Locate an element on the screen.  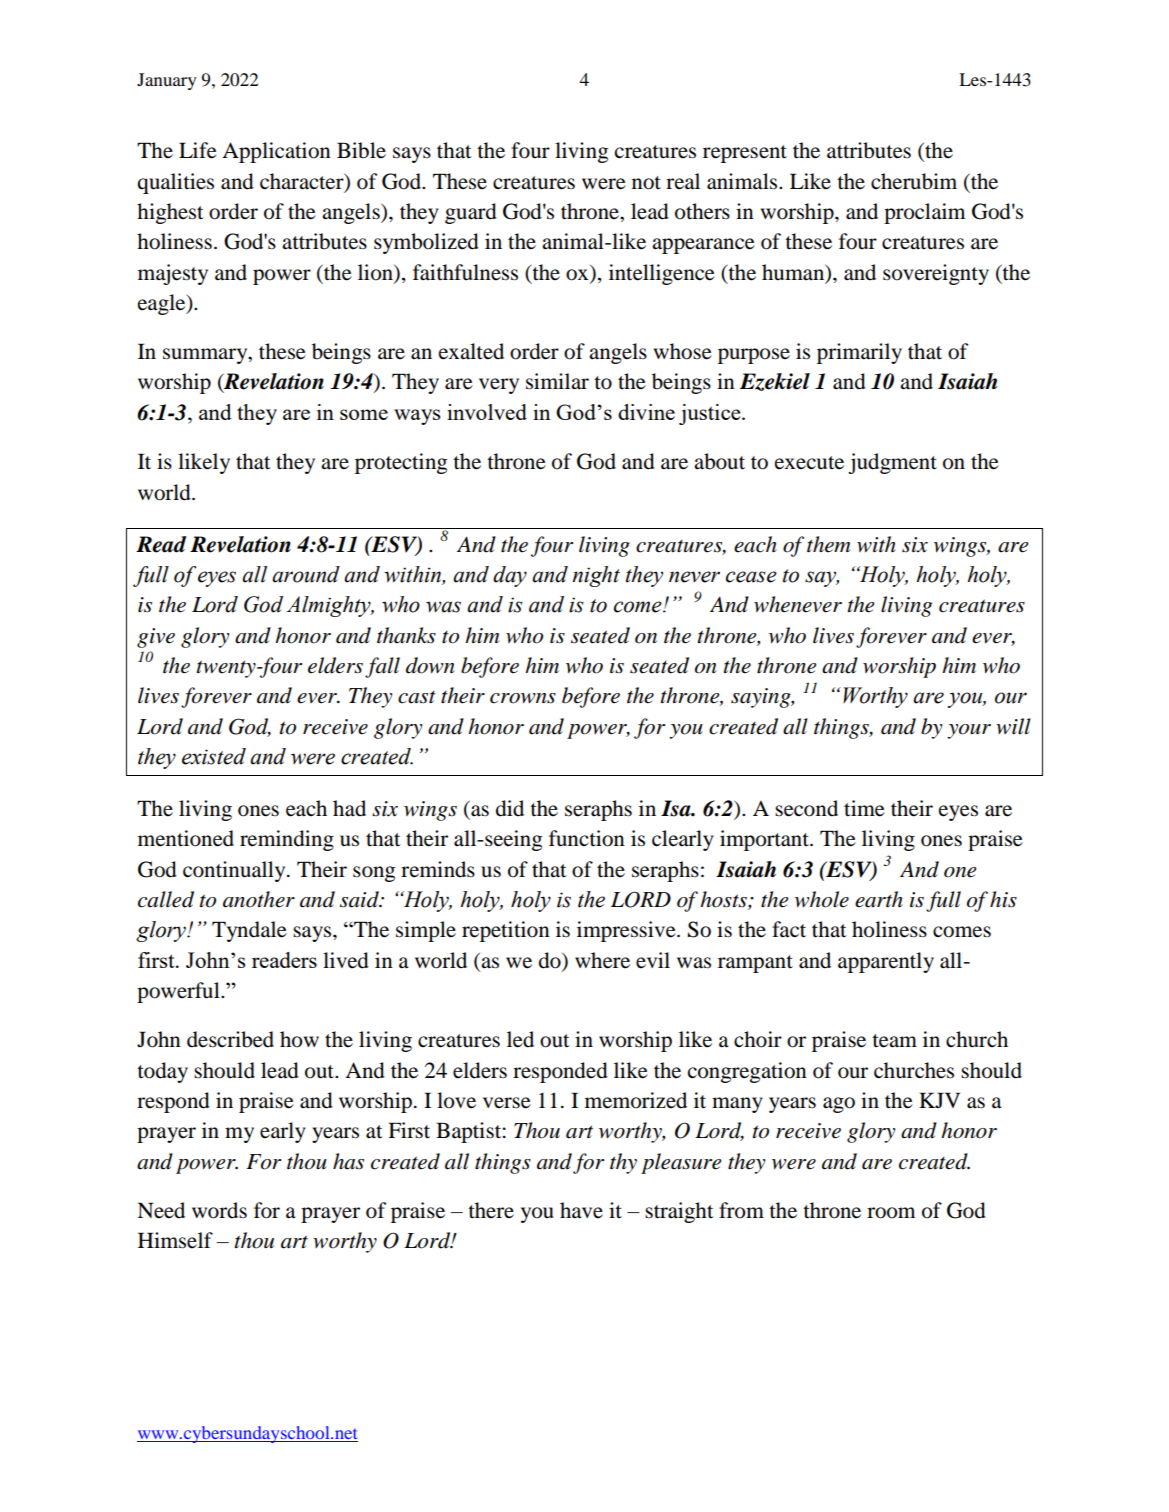
give is located at coordinates (156, 638).
